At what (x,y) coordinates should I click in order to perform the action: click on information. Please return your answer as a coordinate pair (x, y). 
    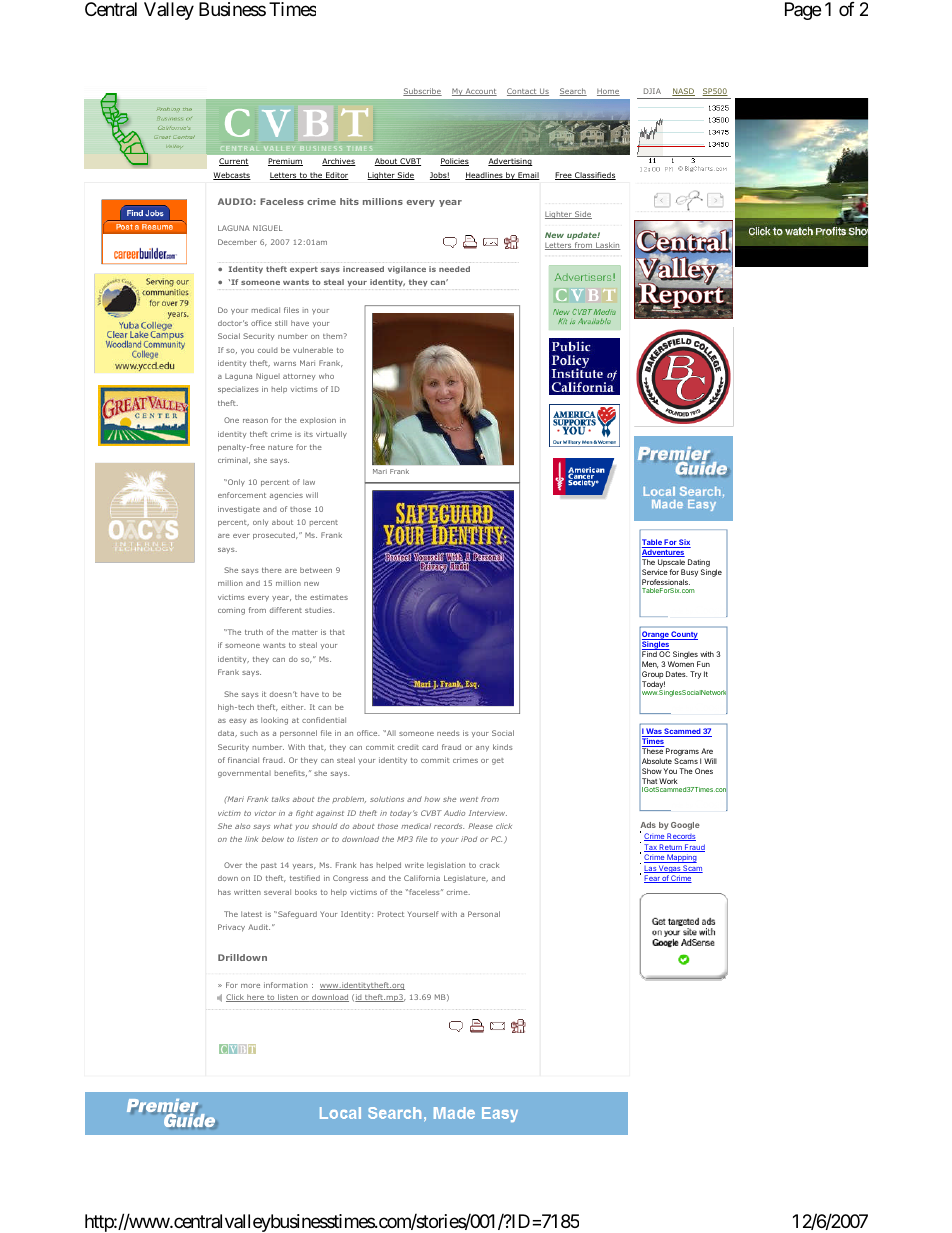
    Looking at the image, I should click on (286, 985).
